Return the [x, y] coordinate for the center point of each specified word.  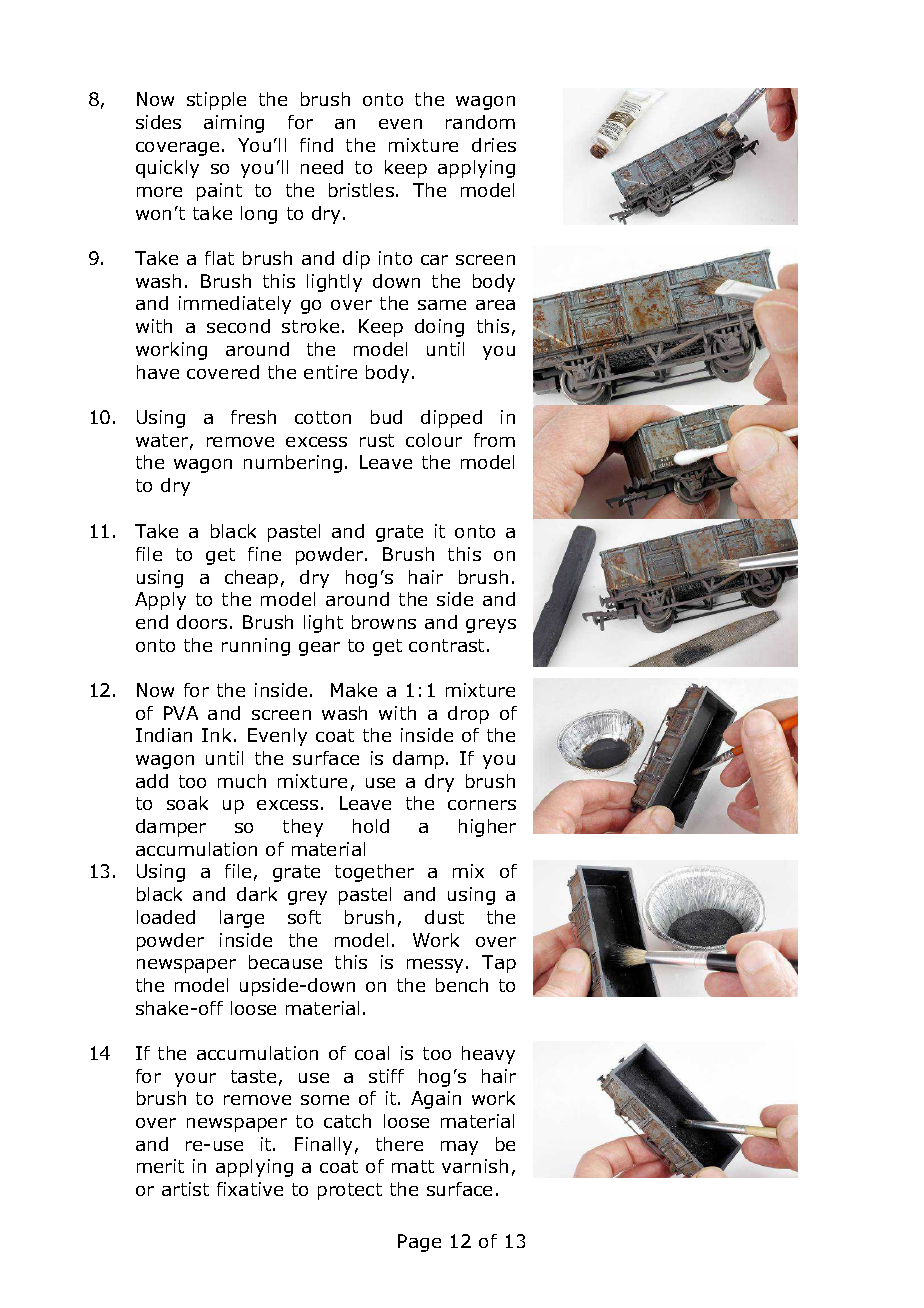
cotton [323, 417]
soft [304, 917]
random [480, 122]
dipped [451, 419]
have [158, 372]
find [316, 145]
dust [444, 917]
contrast [446, 645]
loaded [166, 917]
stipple [216, 101]
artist [185, 1189]
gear [319, 649]
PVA [181, 713]
